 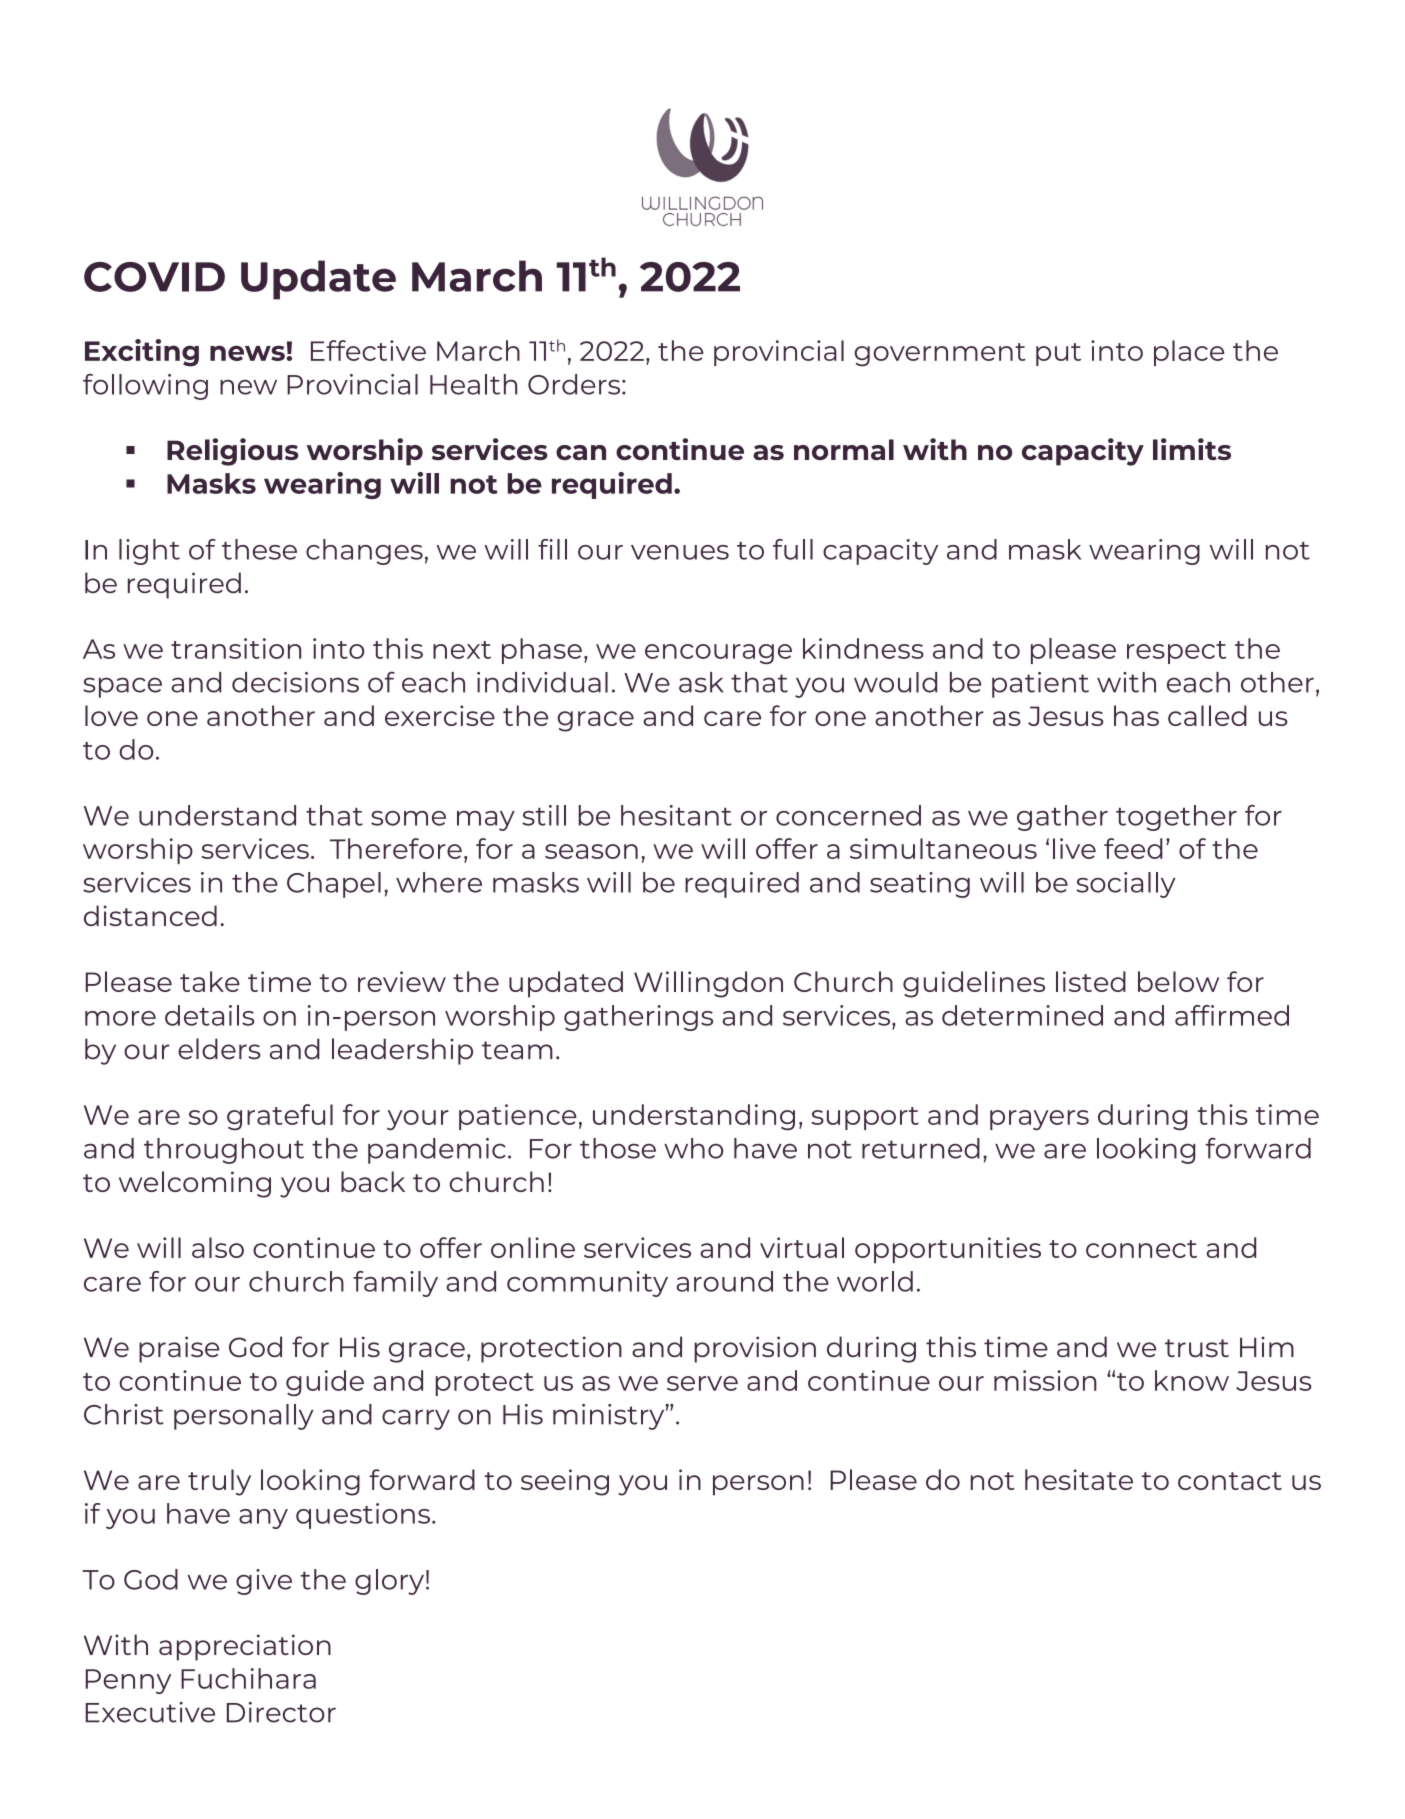 What do you see at coordinates (1176, 818) in the screenshot?
I see `together` at bounding box center [1176, 818].
